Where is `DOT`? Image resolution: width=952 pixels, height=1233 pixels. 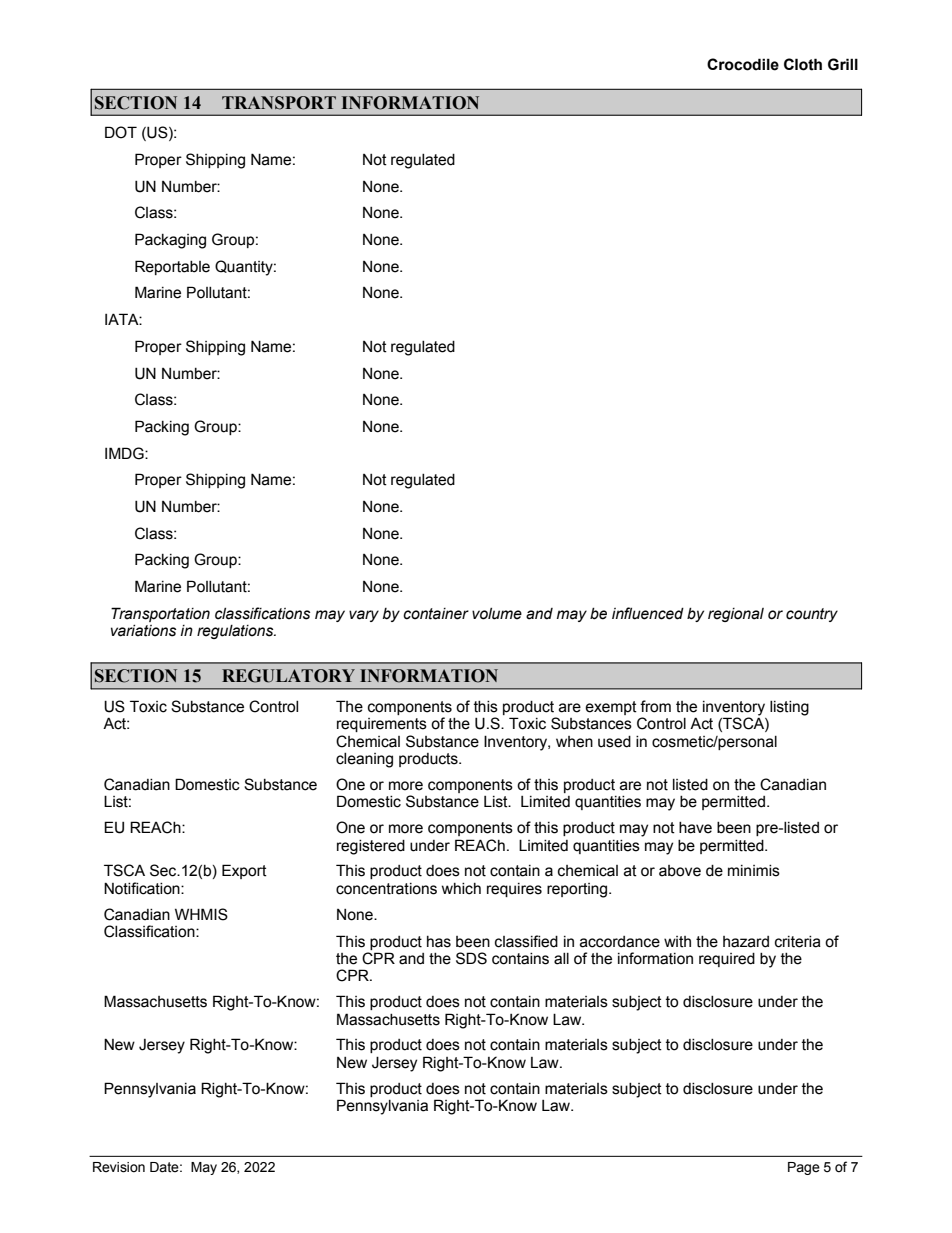
DOT is located at coordinates (121, 132).
